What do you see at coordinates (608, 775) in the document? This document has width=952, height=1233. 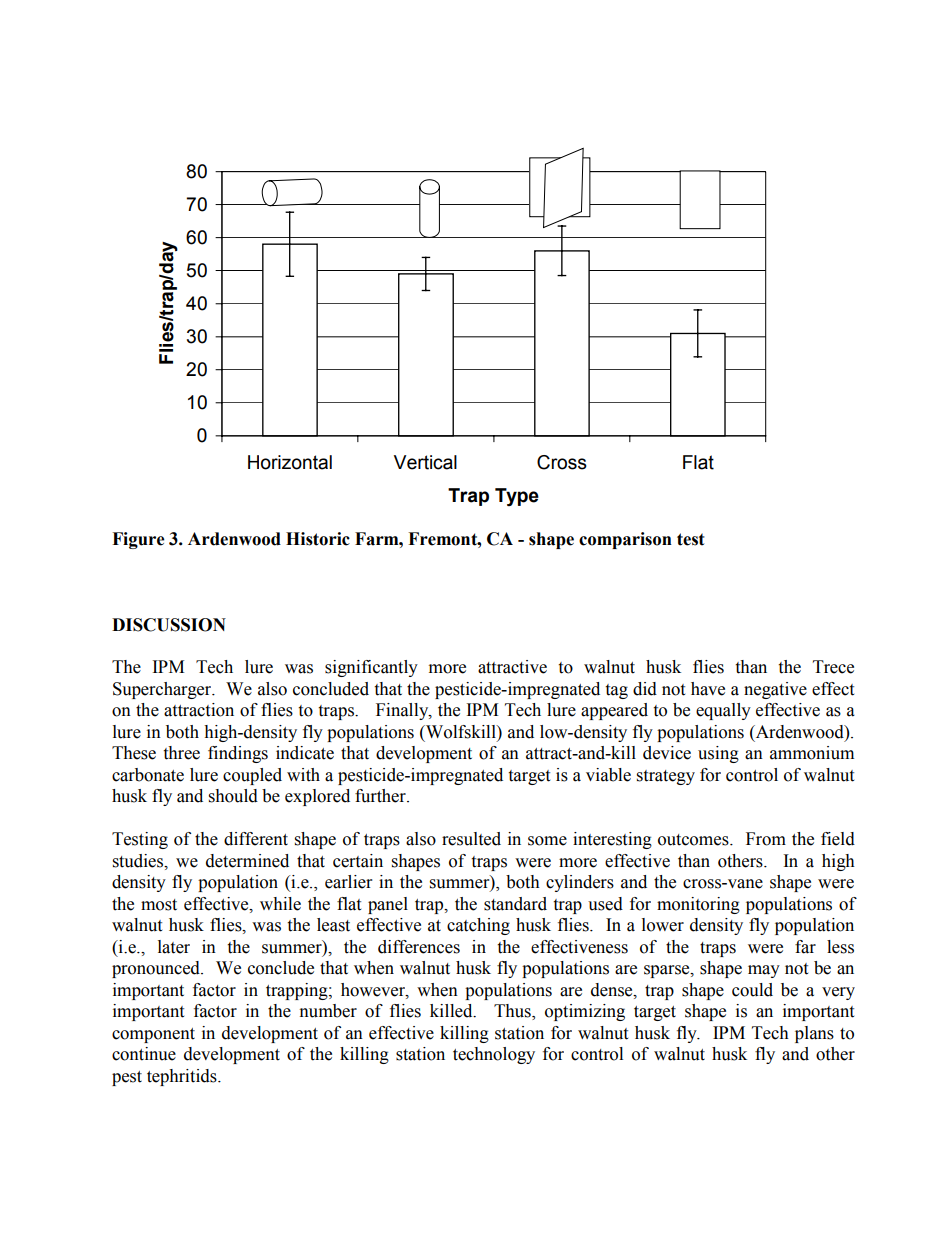 I see `viable` at bounding box center [608, 775].
